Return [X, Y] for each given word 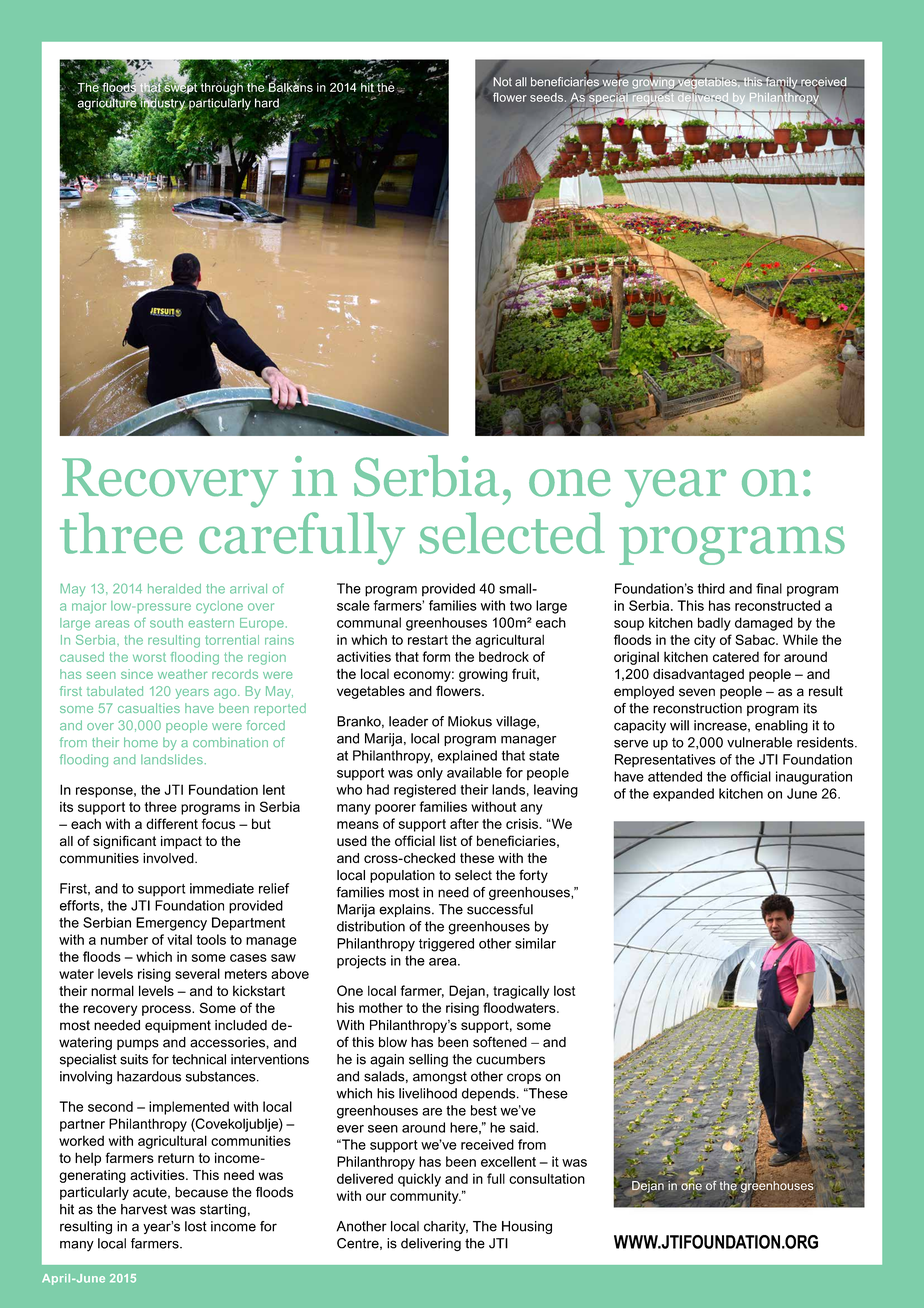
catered [736, 656]
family [781, 83]
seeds [548, 97]
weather [183, 674]
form [436, 656]
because [201, 1192]
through [220, 88]
